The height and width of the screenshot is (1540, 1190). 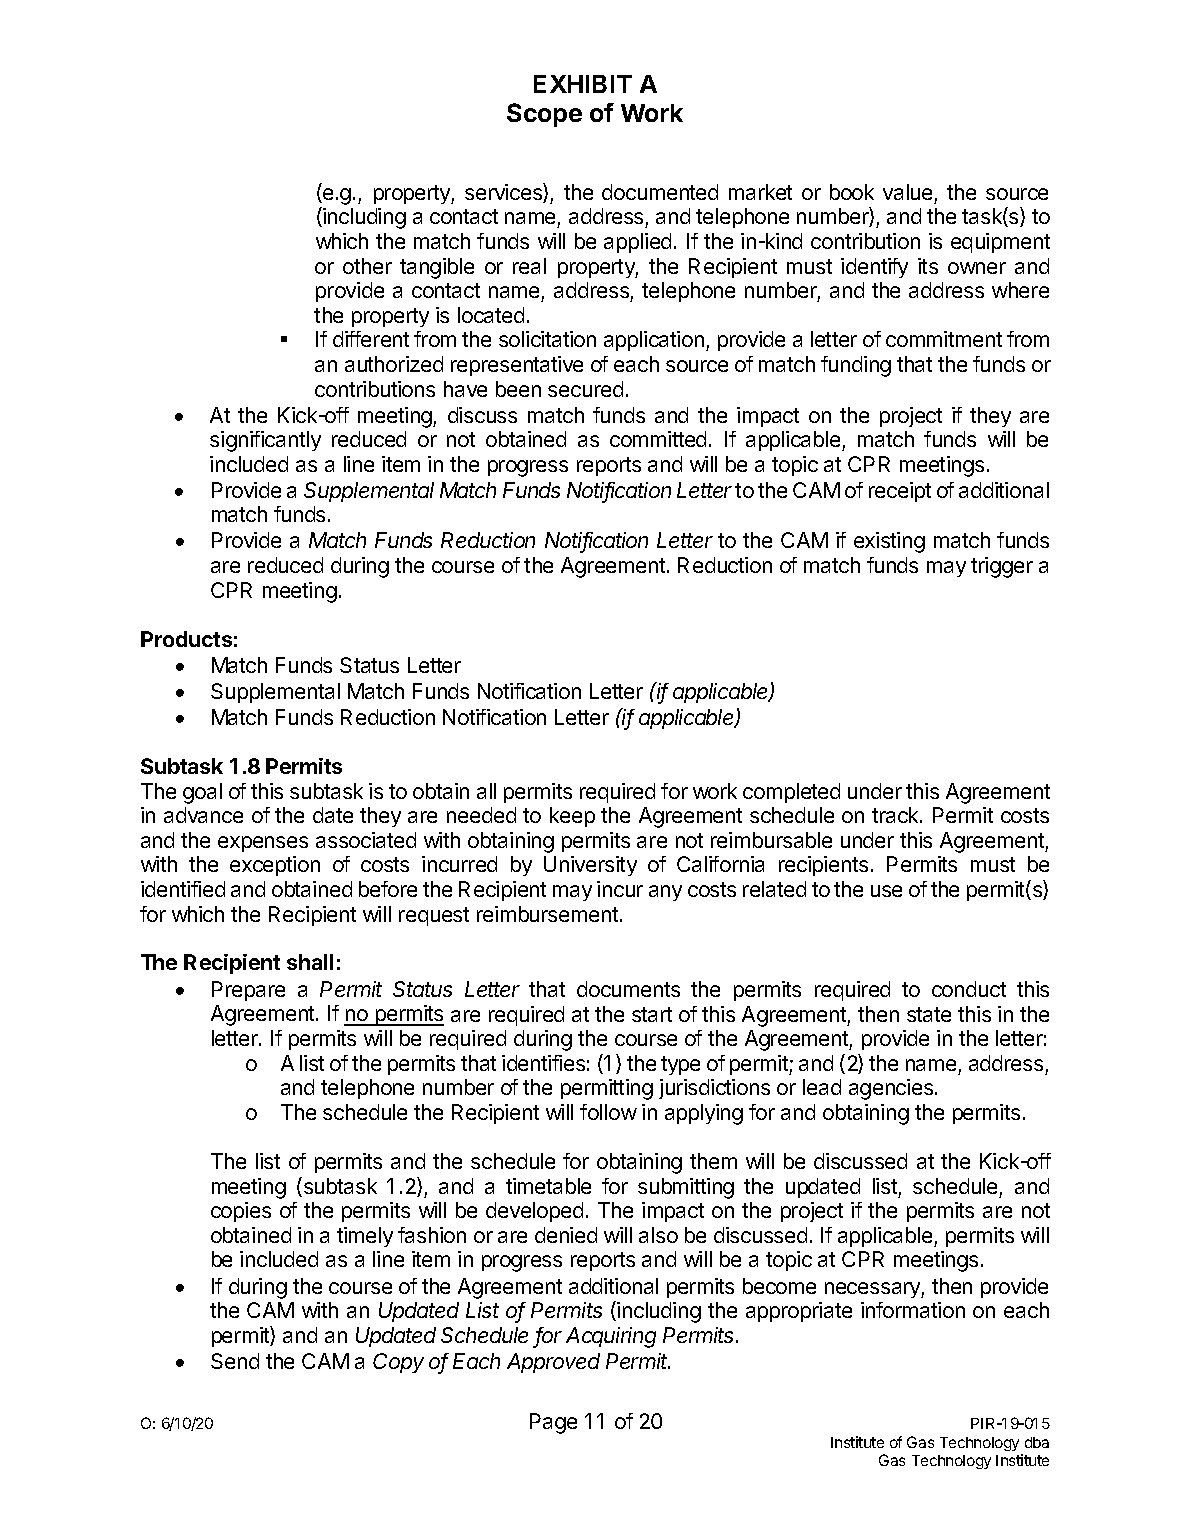 I want to click on value, so click(x=907, y=192).
